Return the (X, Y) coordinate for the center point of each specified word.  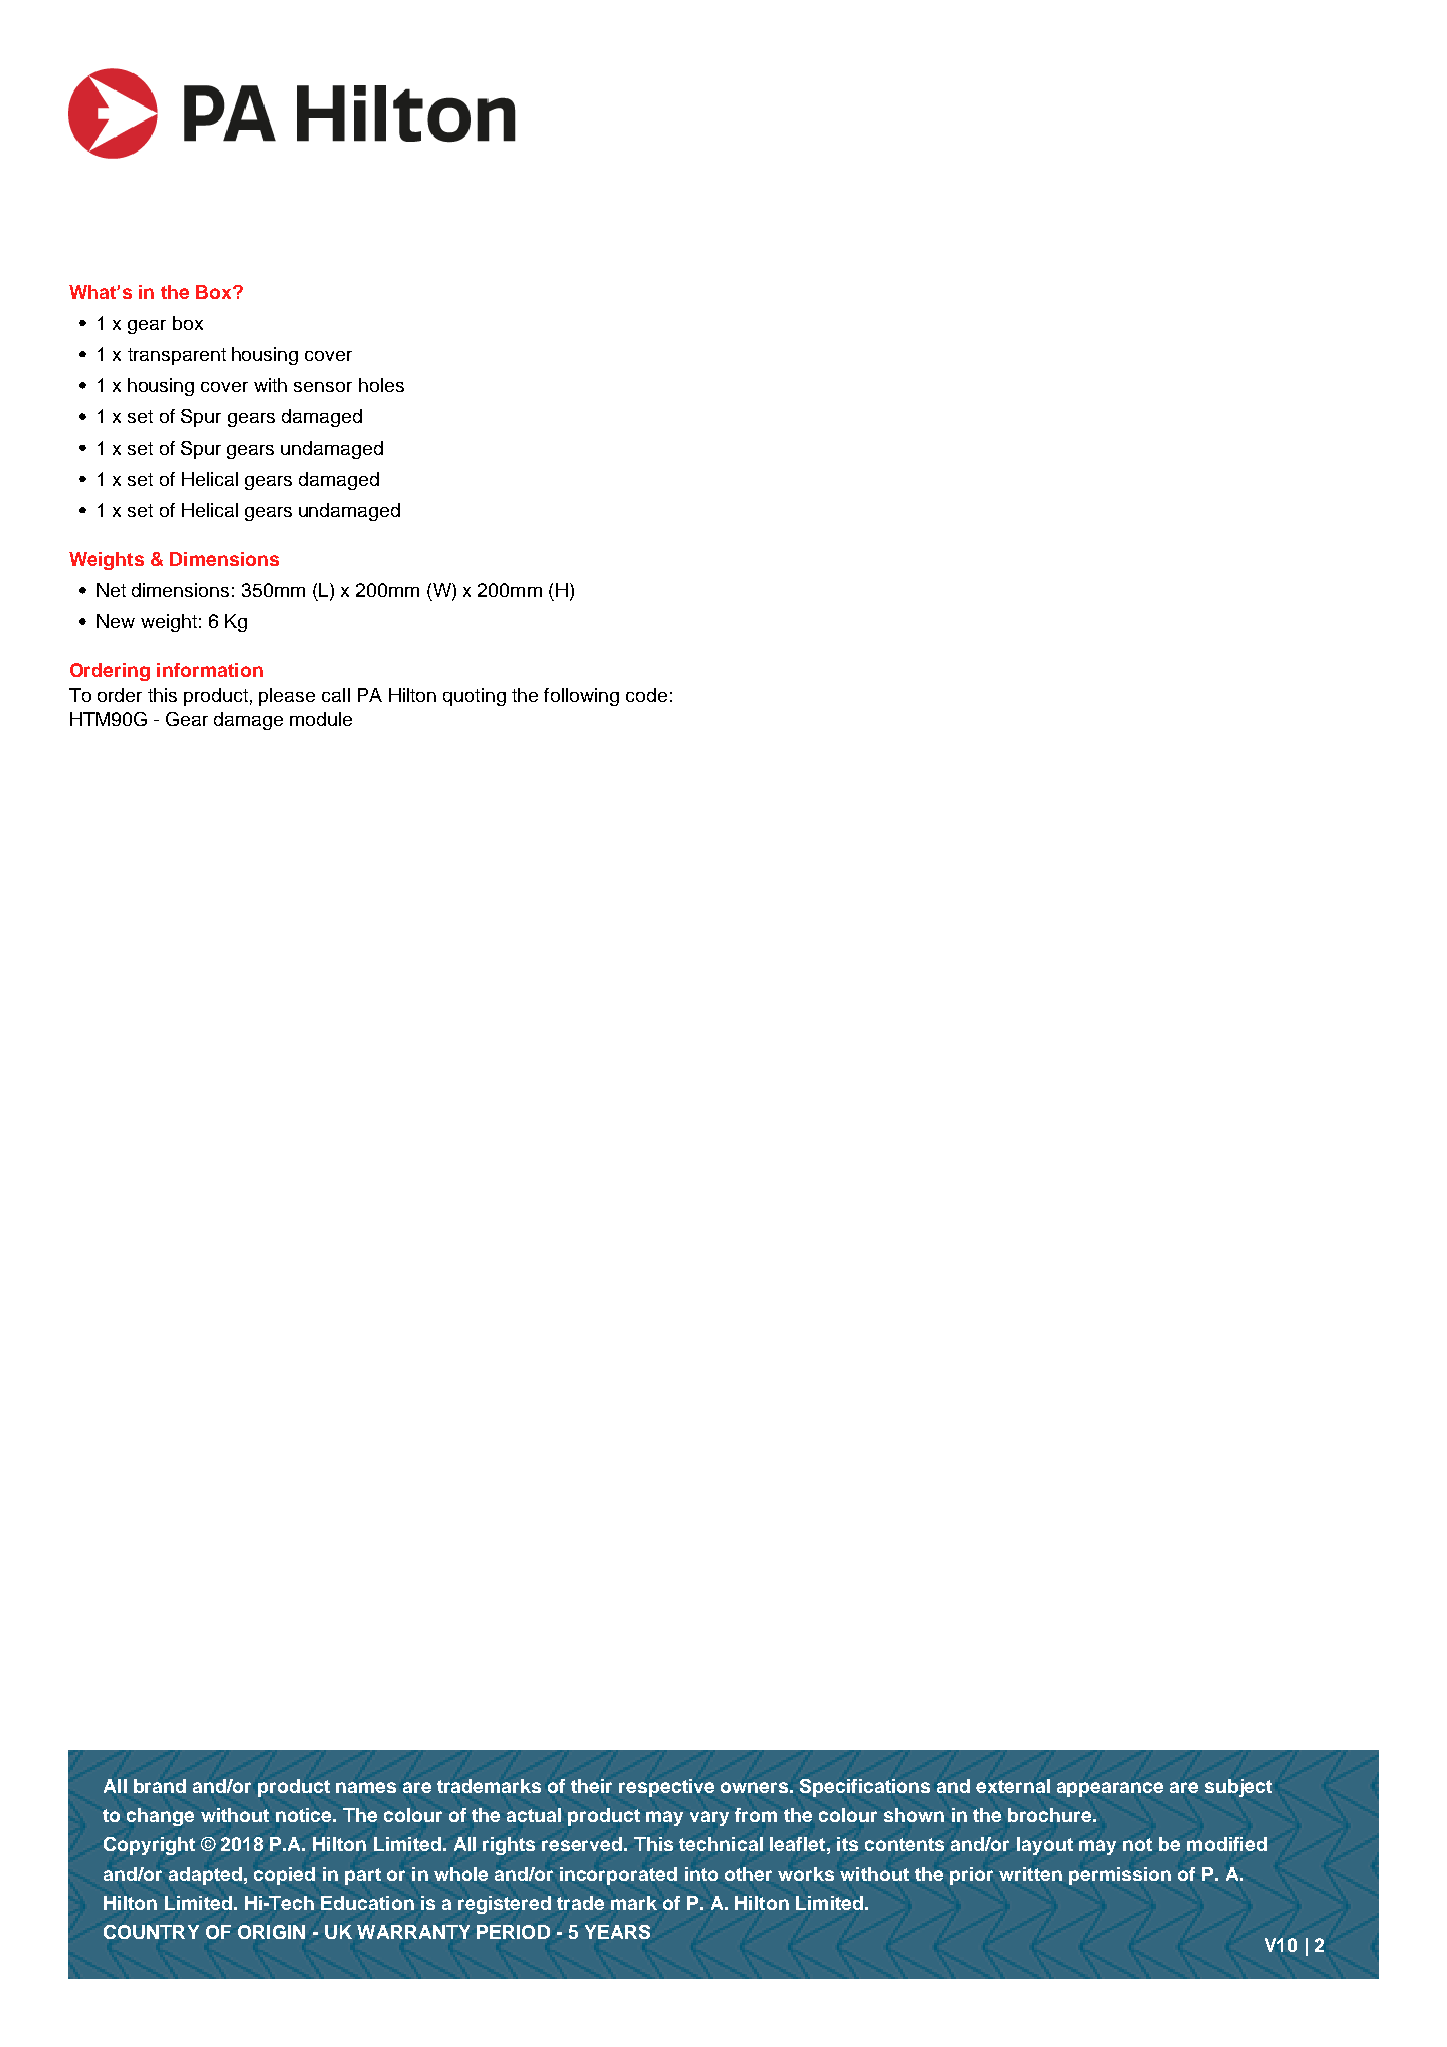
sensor (323, 387)
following (581, 697)
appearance (1110, 1789)
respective (666, 1788)
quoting (474, 697)
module (321, 719)
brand (160, 1786)
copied (284, 1876)
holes (381, 385)
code (646, 695)
